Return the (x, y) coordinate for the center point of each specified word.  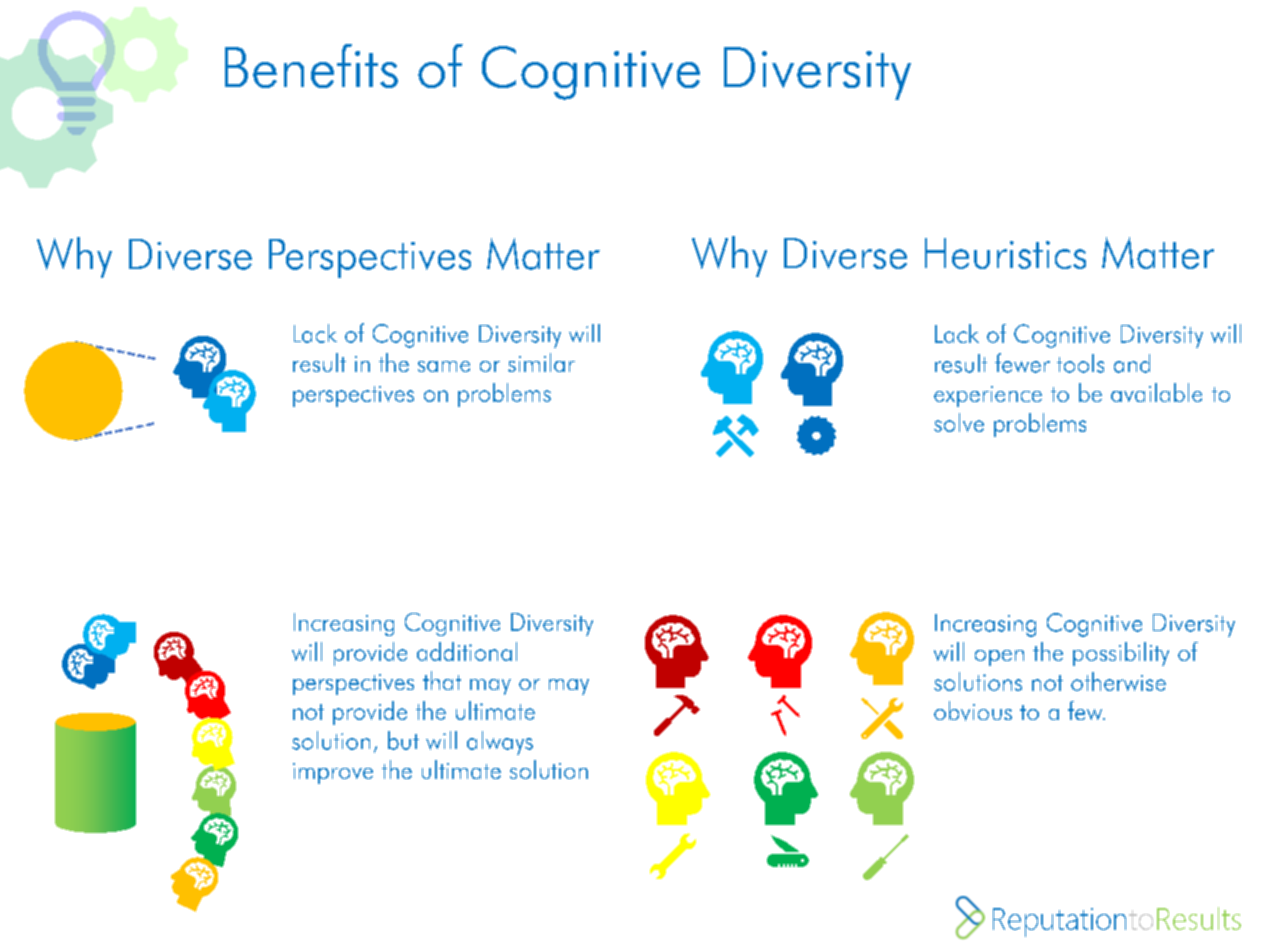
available (1156, 392)
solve (959, 422)
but (403, 740)
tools (1080, 363)
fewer (1022, 363)
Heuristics (1005, 253)
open (999, 658)
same (444, 366)
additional (467, 651)
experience (988, 396)
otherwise (1118, 681)
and (1132, 363)
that (442, 680)
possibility (1121, 654)
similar (541, 362)
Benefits (311, 66)
